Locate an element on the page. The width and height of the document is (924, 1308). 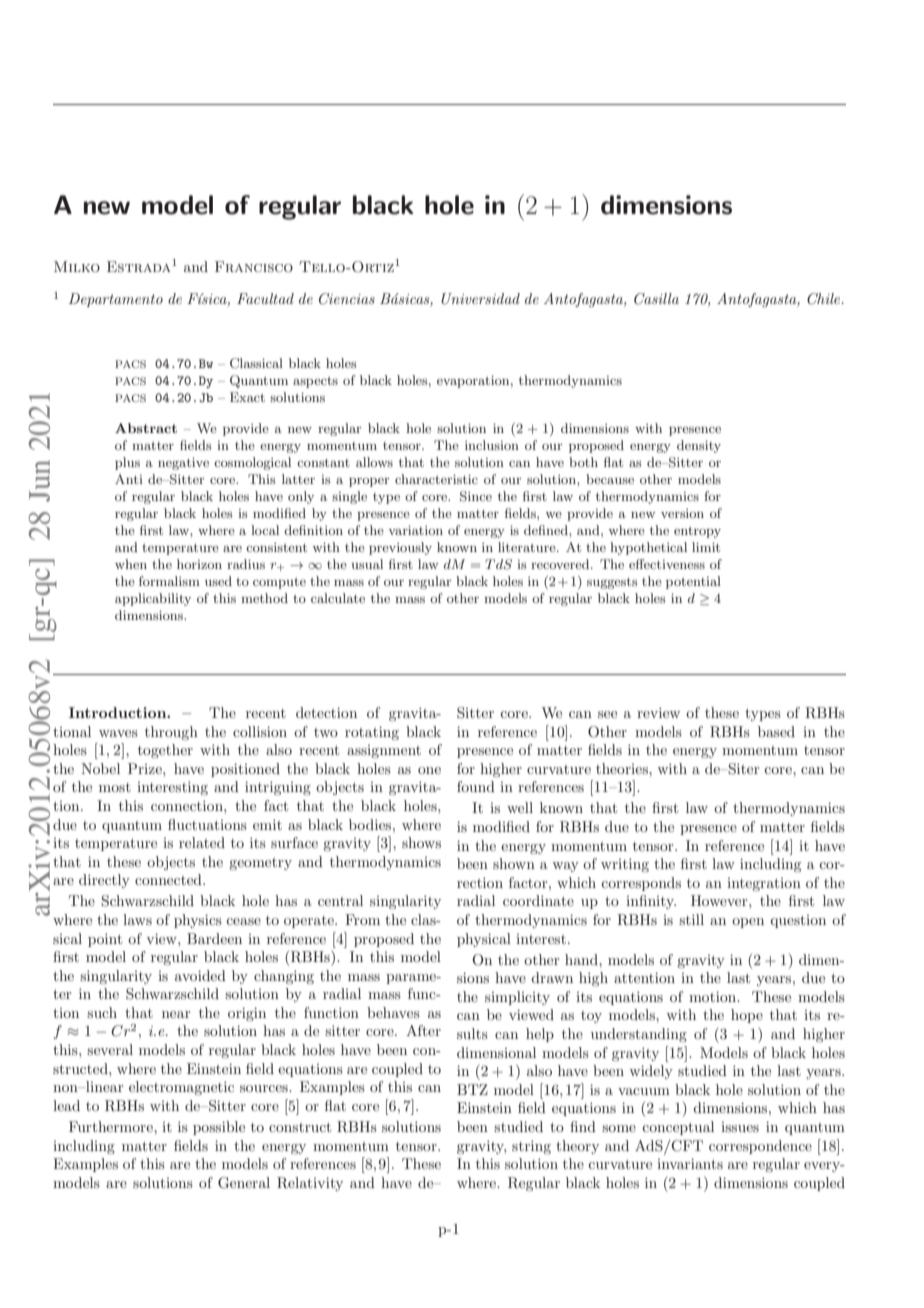
Chile is located at coordinates (825, 299).
